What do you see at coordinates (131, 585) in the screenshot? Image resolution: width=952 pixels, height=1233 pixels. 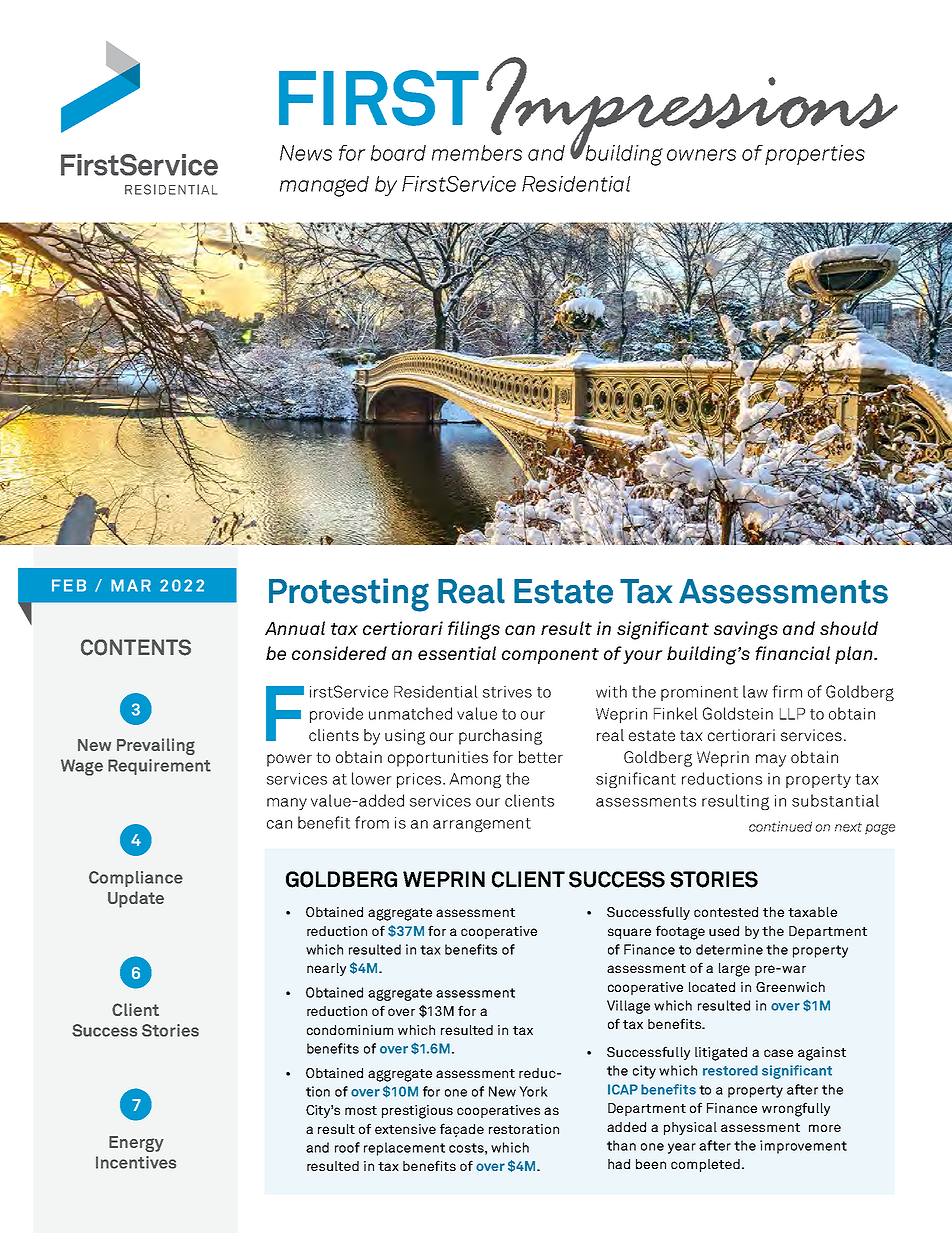 I see `MAR` at bounding box center [131, 585].
